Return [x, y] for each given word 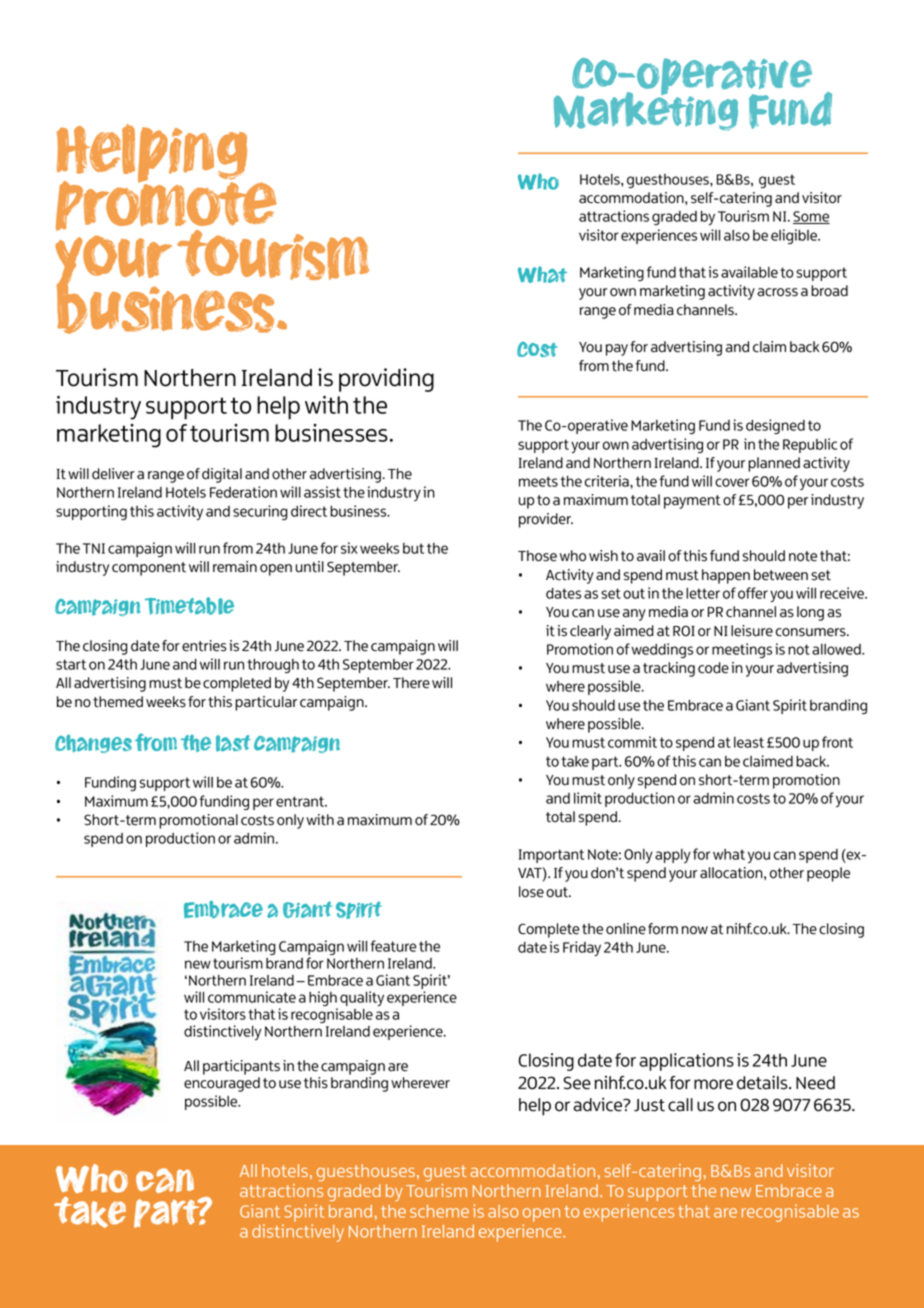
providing [386, 380]
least [749, 742]
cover [732, 482]
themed [118, 702]
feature [393, 946]
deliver [113, 474]
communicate [252, 997]
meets [538, 481]
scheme [439, 1211]
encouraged [222, 1084]
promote [166, 206]
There [411, 683]
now [695, 930]
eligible [795, 236]
